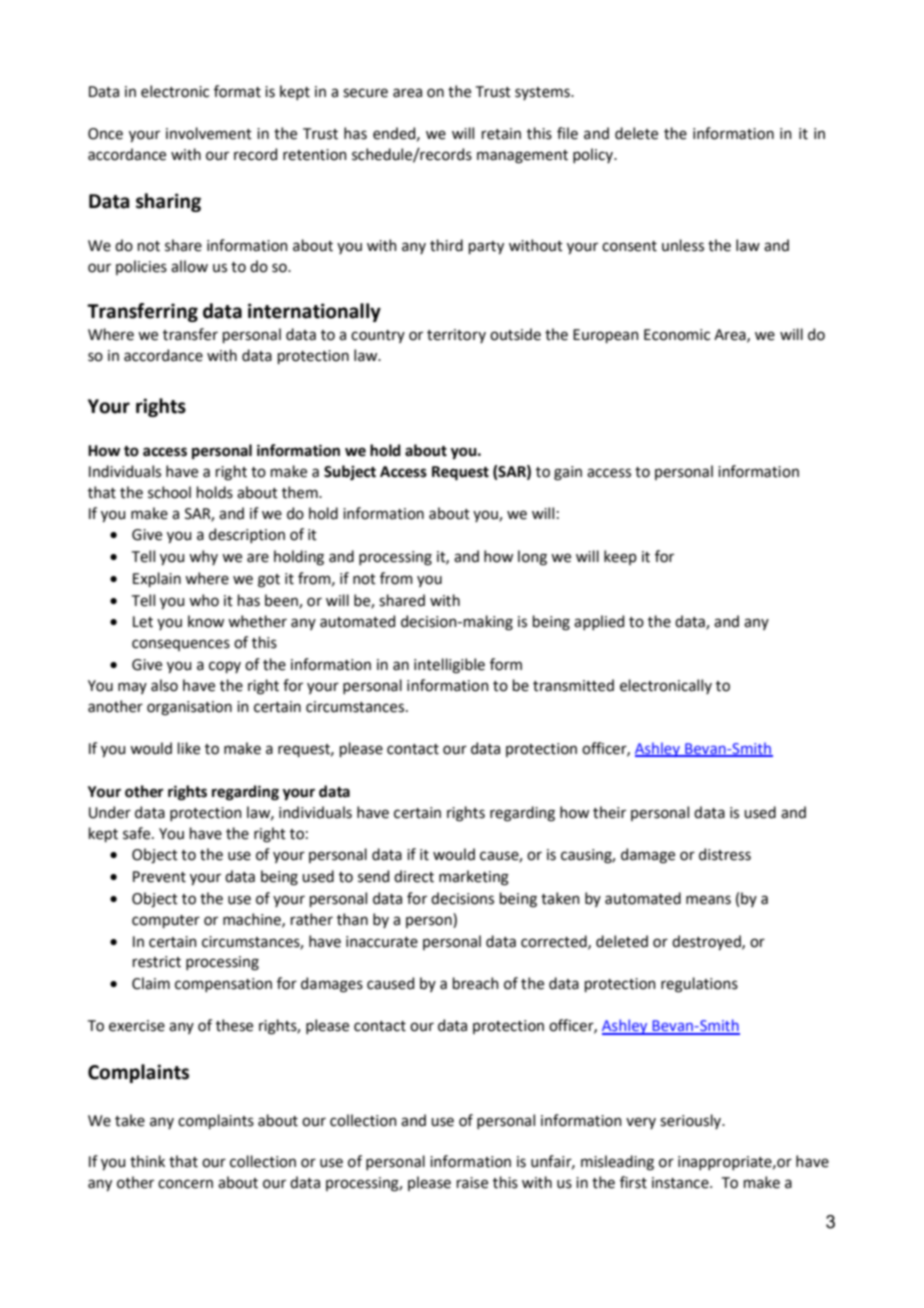  What do you see at coordinates (350, 473) in the screenshot?
I see `Subject` at bounding box center [350, 473].
